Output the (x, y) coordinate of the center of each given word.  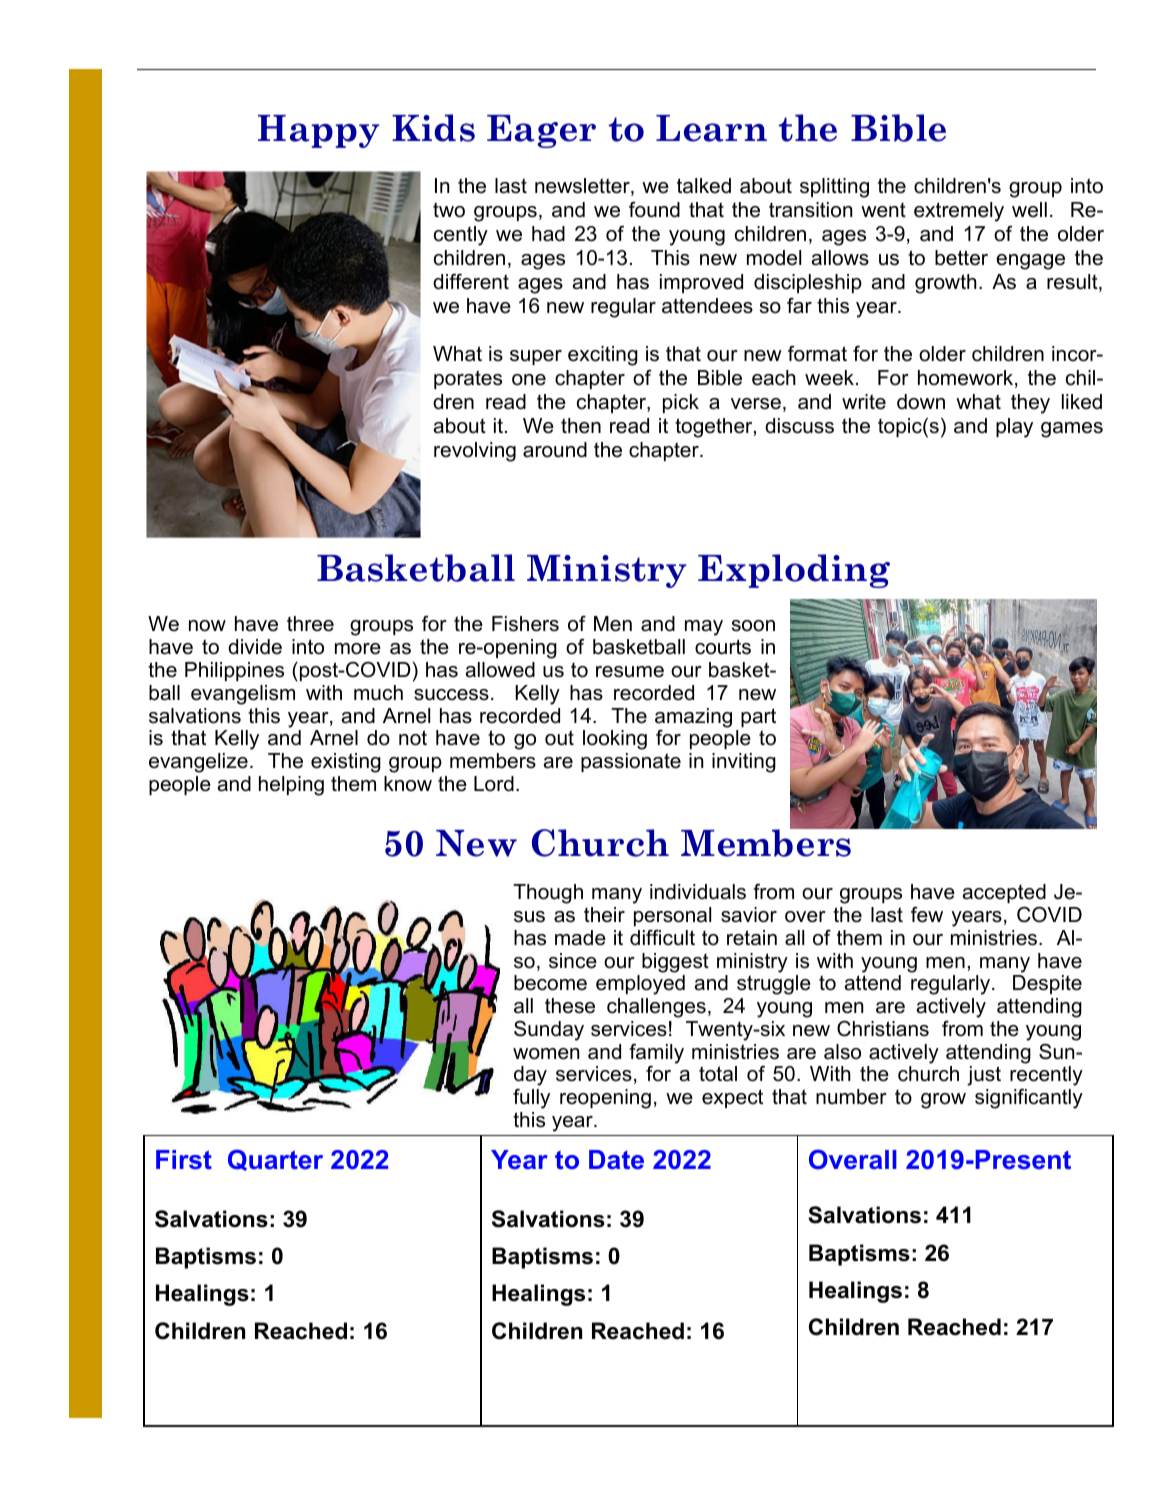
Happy (319, 131)
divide (255, 647)
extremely (959, 212)
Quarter (275, 1160)
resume (630, 672)
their (604, 915)
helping (291, 786)
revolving (475, 452)
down (921, 402)
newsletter (583, 187)
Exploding (794, 571)
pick (681, 403)
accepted (1004, 893)
